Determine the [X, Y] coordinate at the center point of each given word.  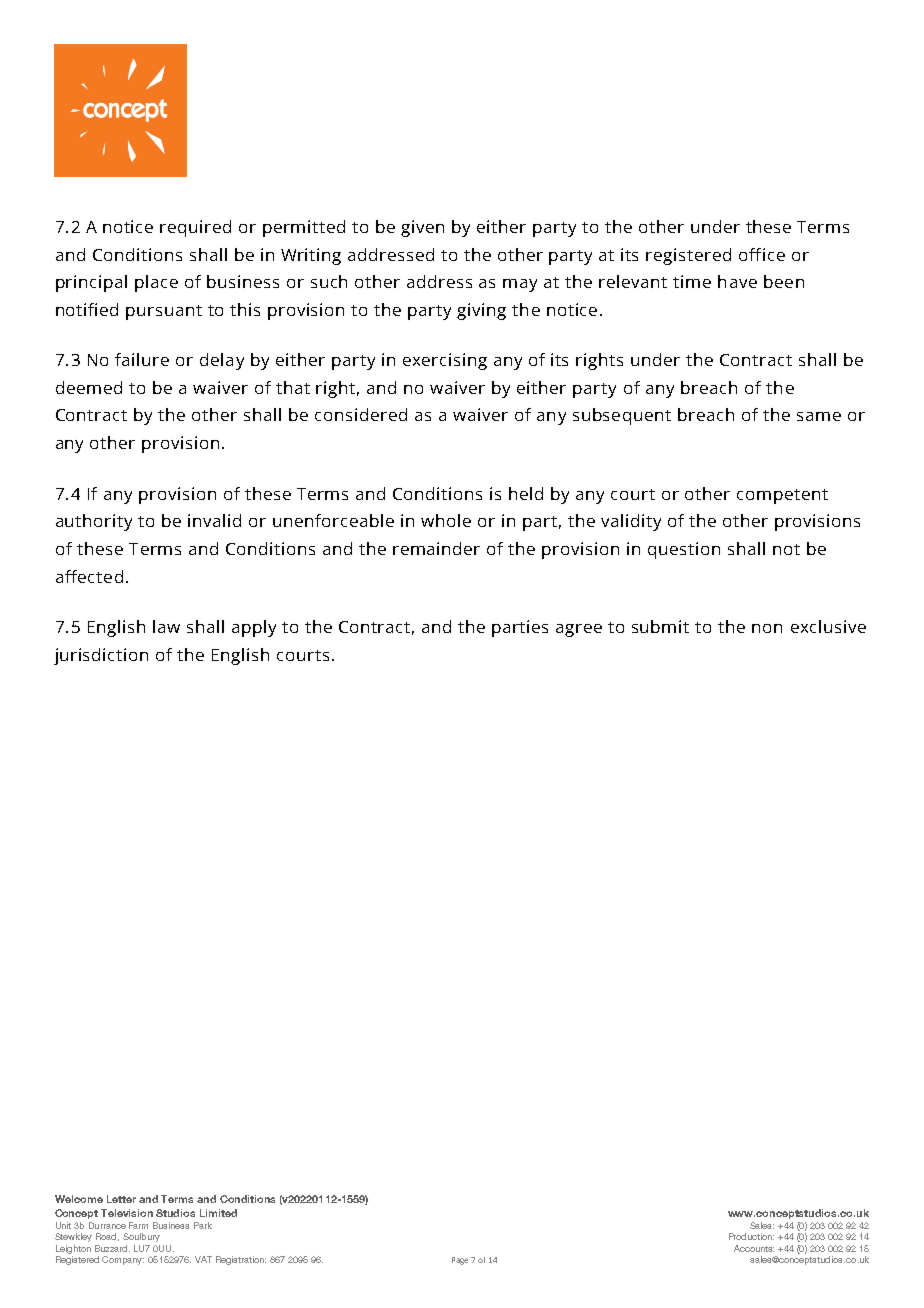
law [166, 626]
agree [579, 630]
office [762, 254]
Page [460, 1261]
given [422, 228]
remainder [436, 548]
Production [751, 1236]
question [684, 550]
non [767, 628]
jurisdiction [101, 656]
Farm [138, 1225]
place [156, 283]
